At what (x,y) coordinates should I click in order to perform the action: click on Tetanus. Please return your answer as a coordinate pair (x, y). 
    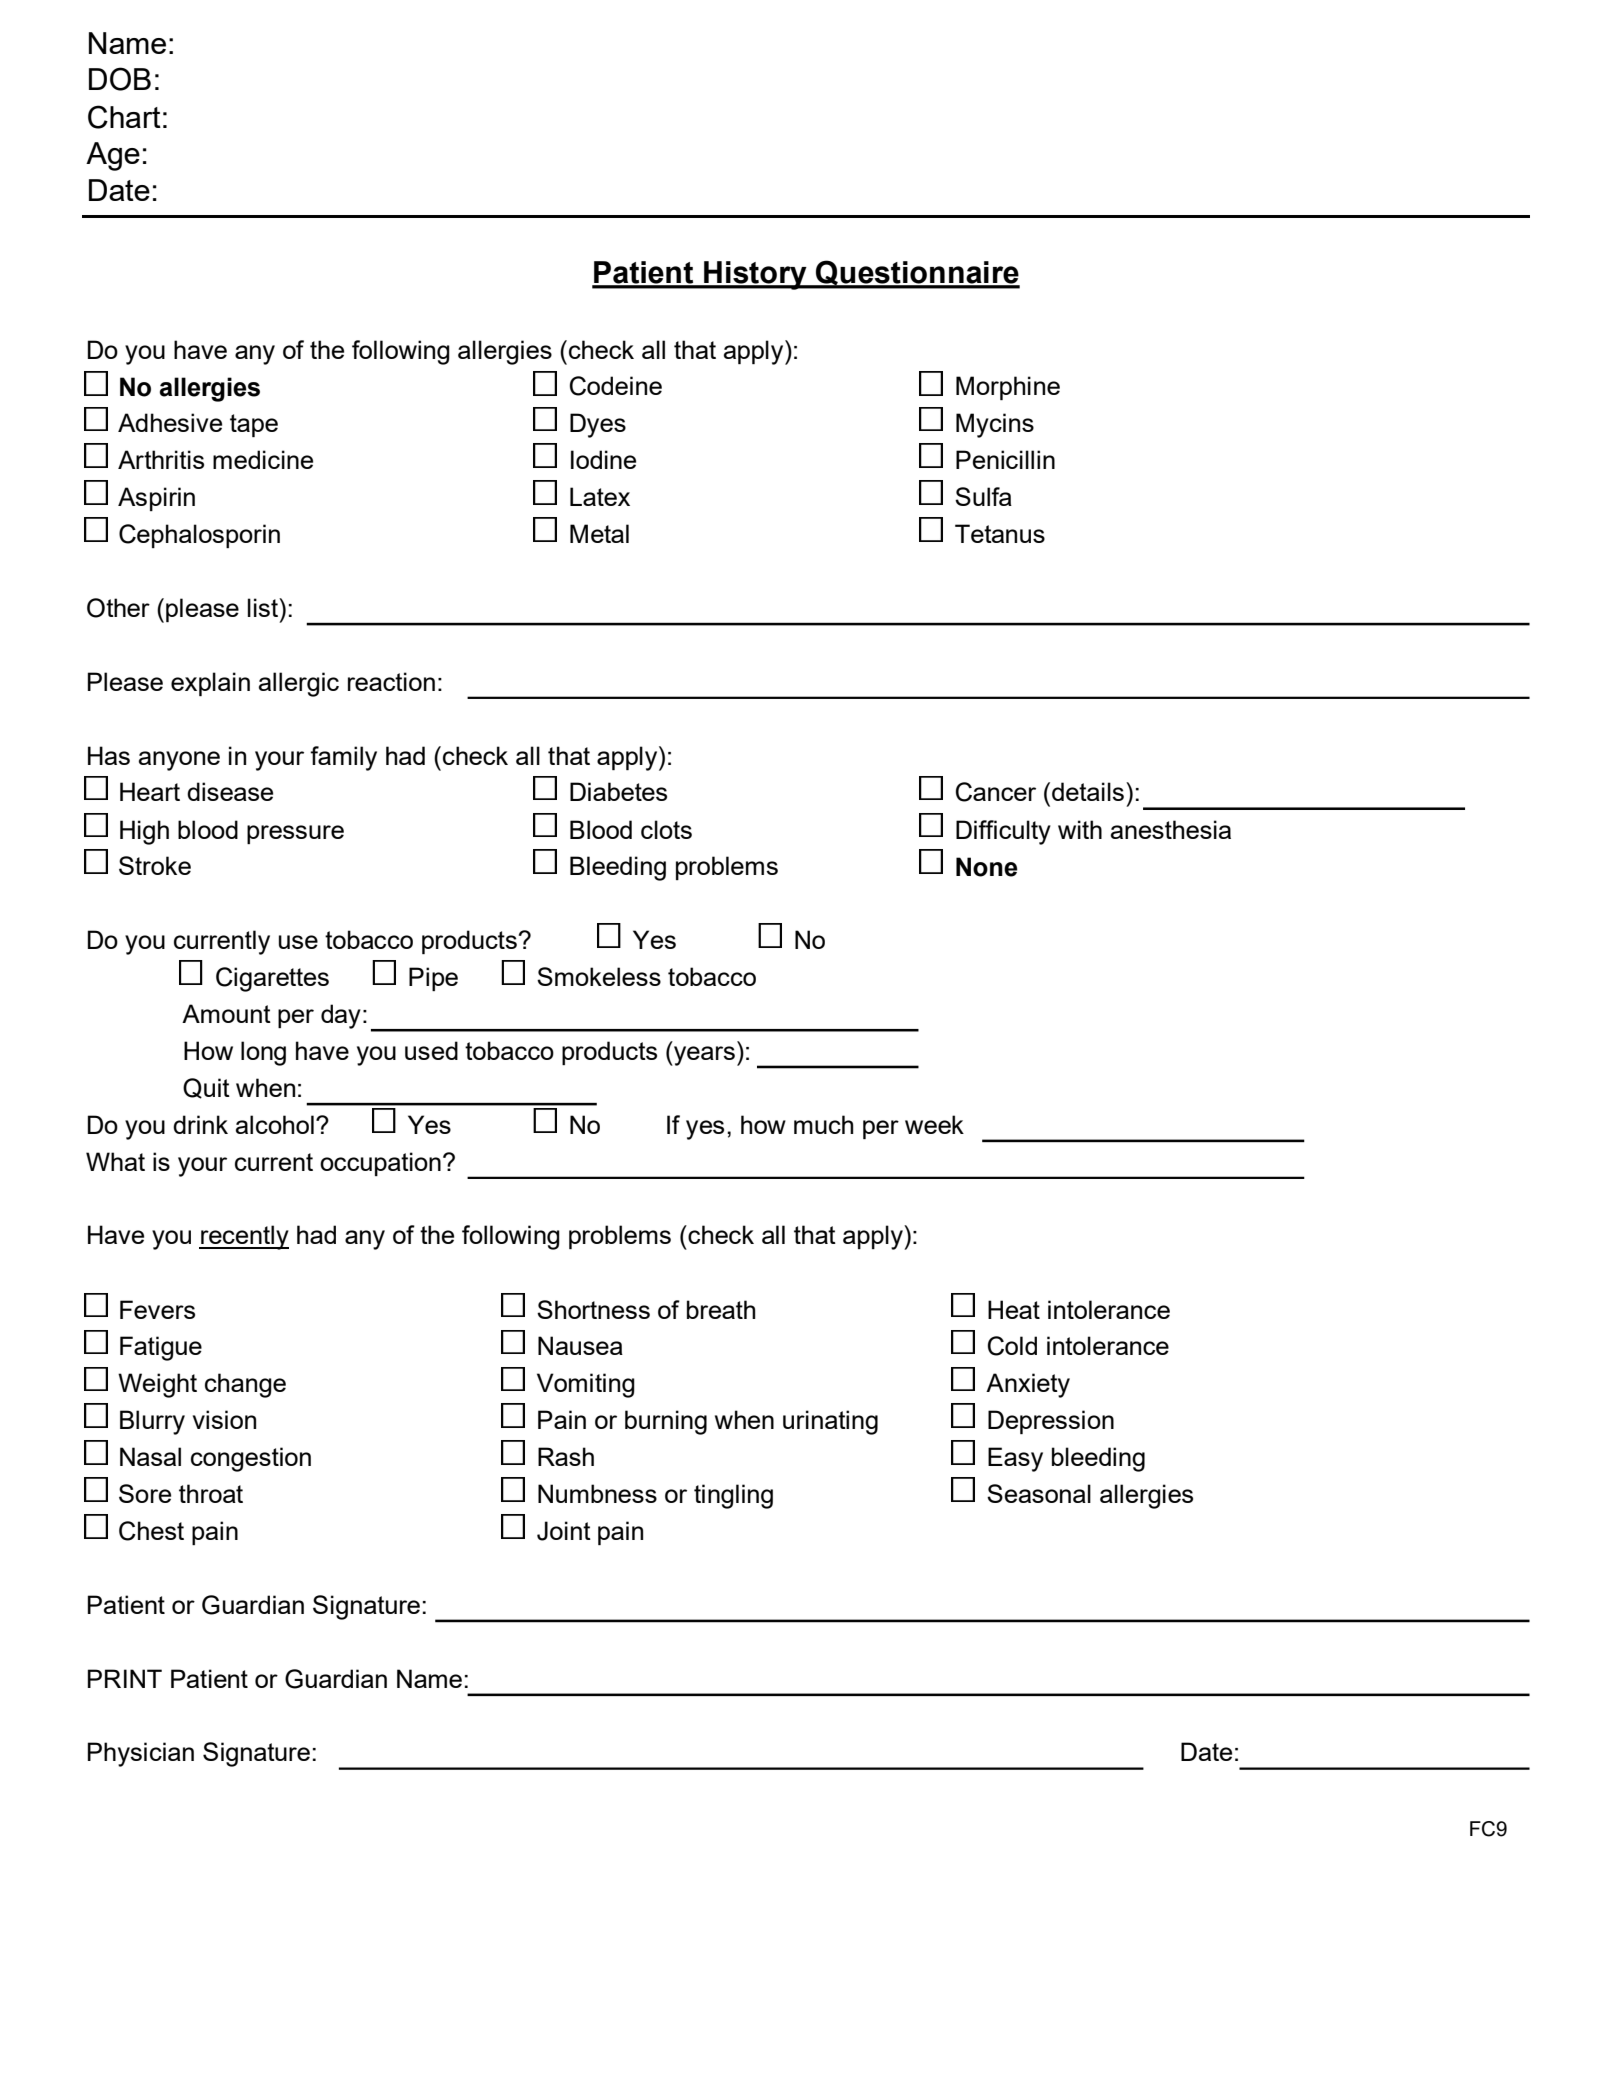
    Looking at the image, I should click on (1000, 533).
